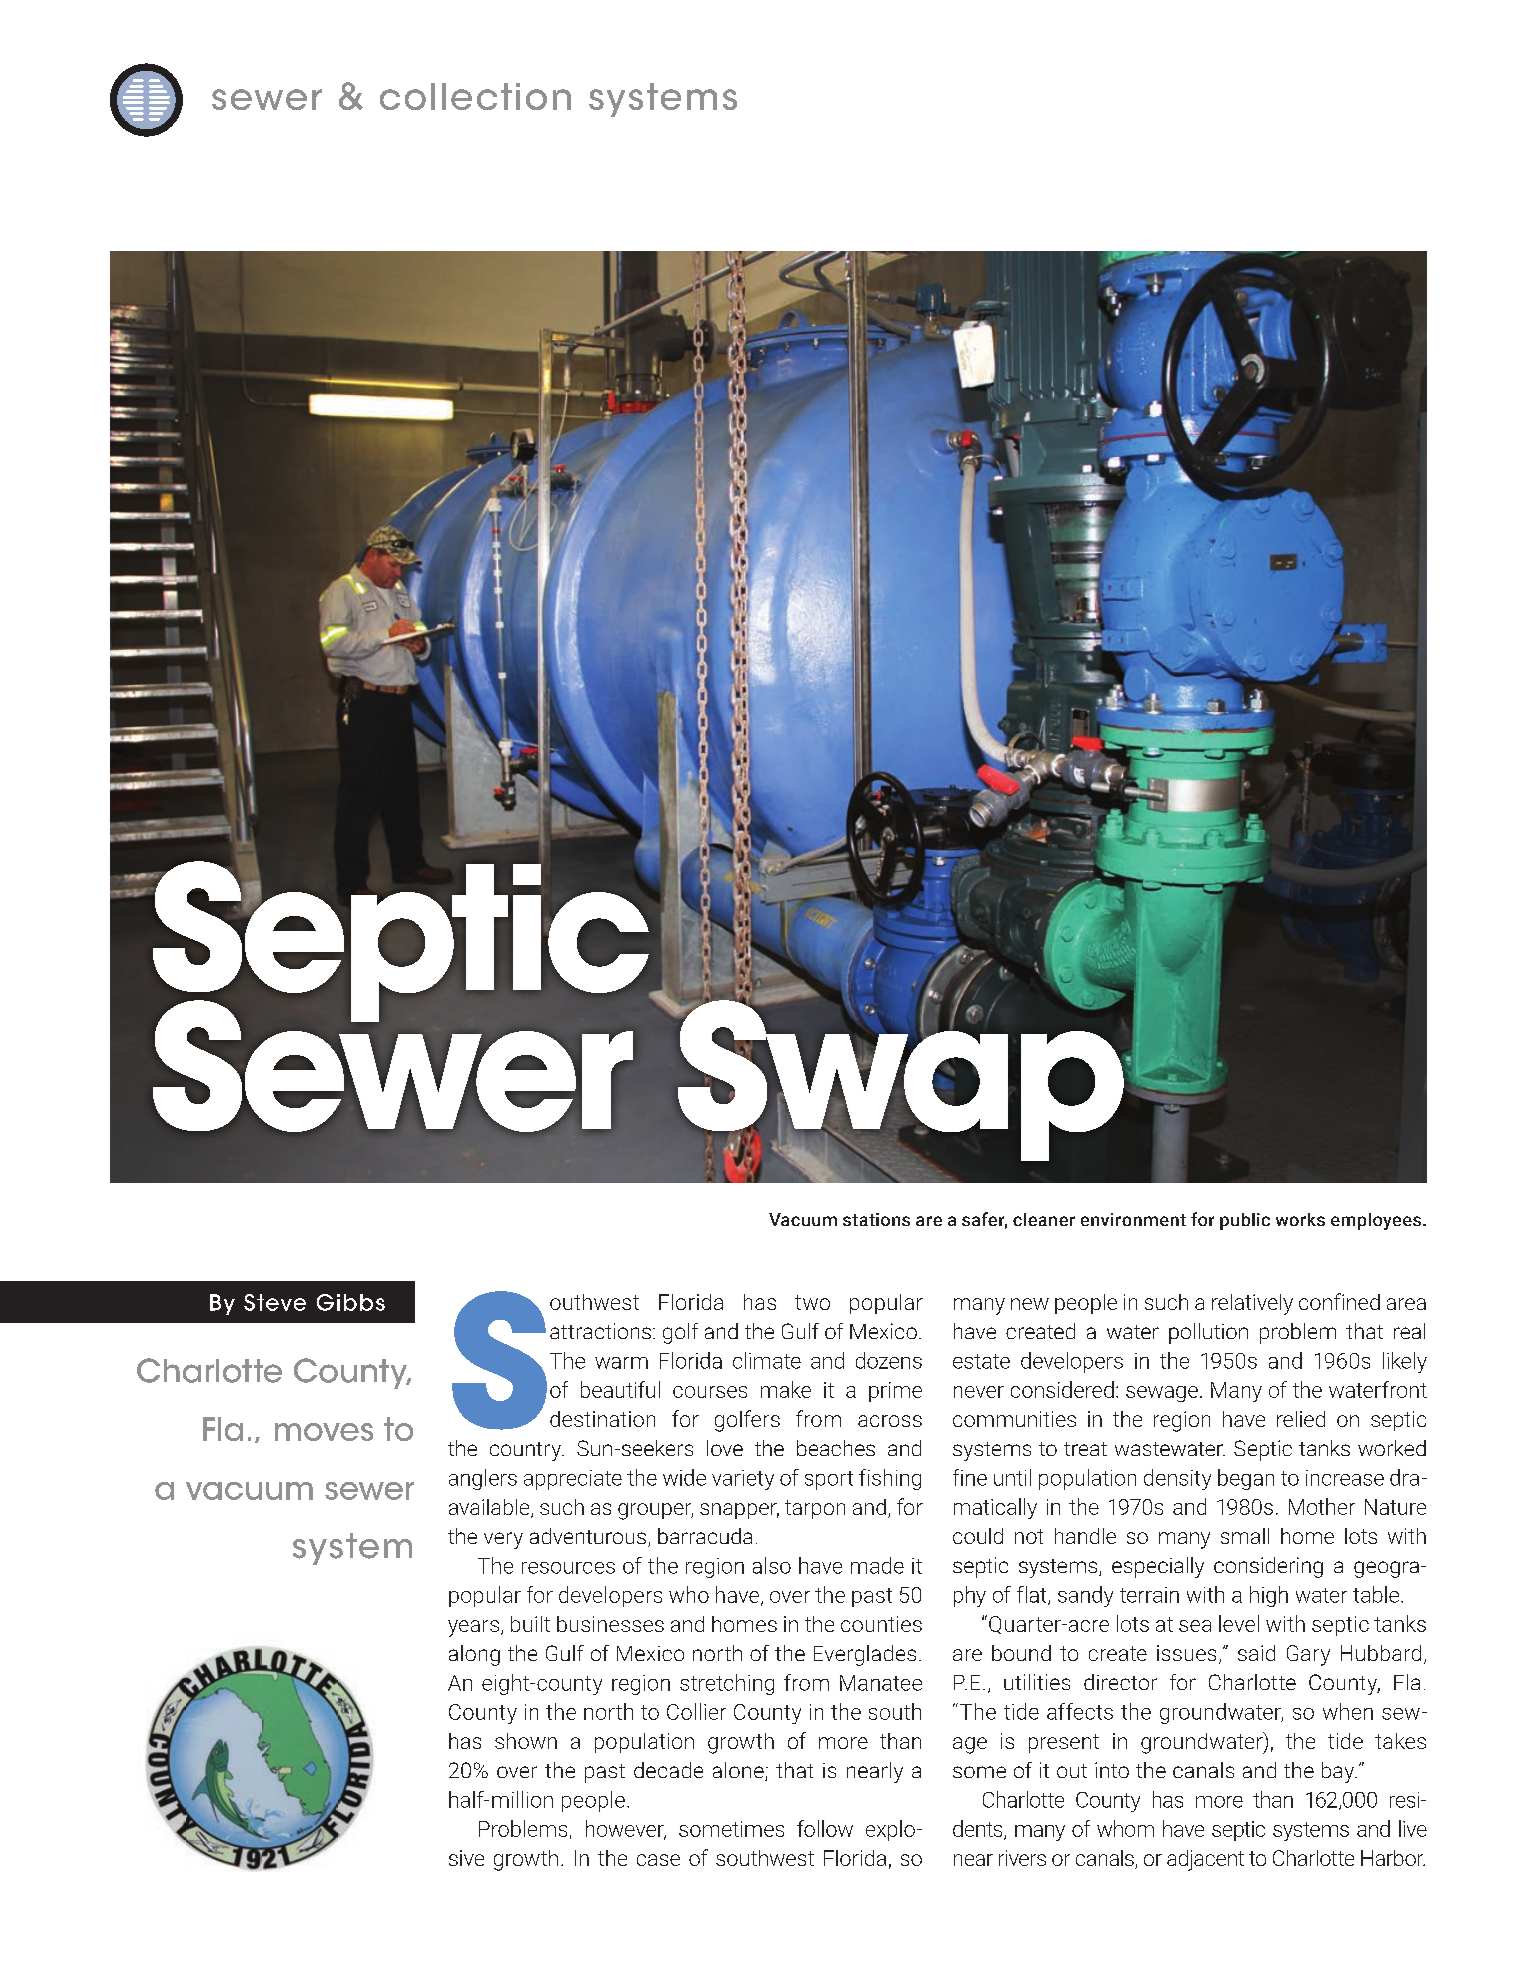 This page has height=1976, width=1537. What do you see at coordinates (275, 1302) in the page?
I see `Steve` at bounding box center [275, 1302].
